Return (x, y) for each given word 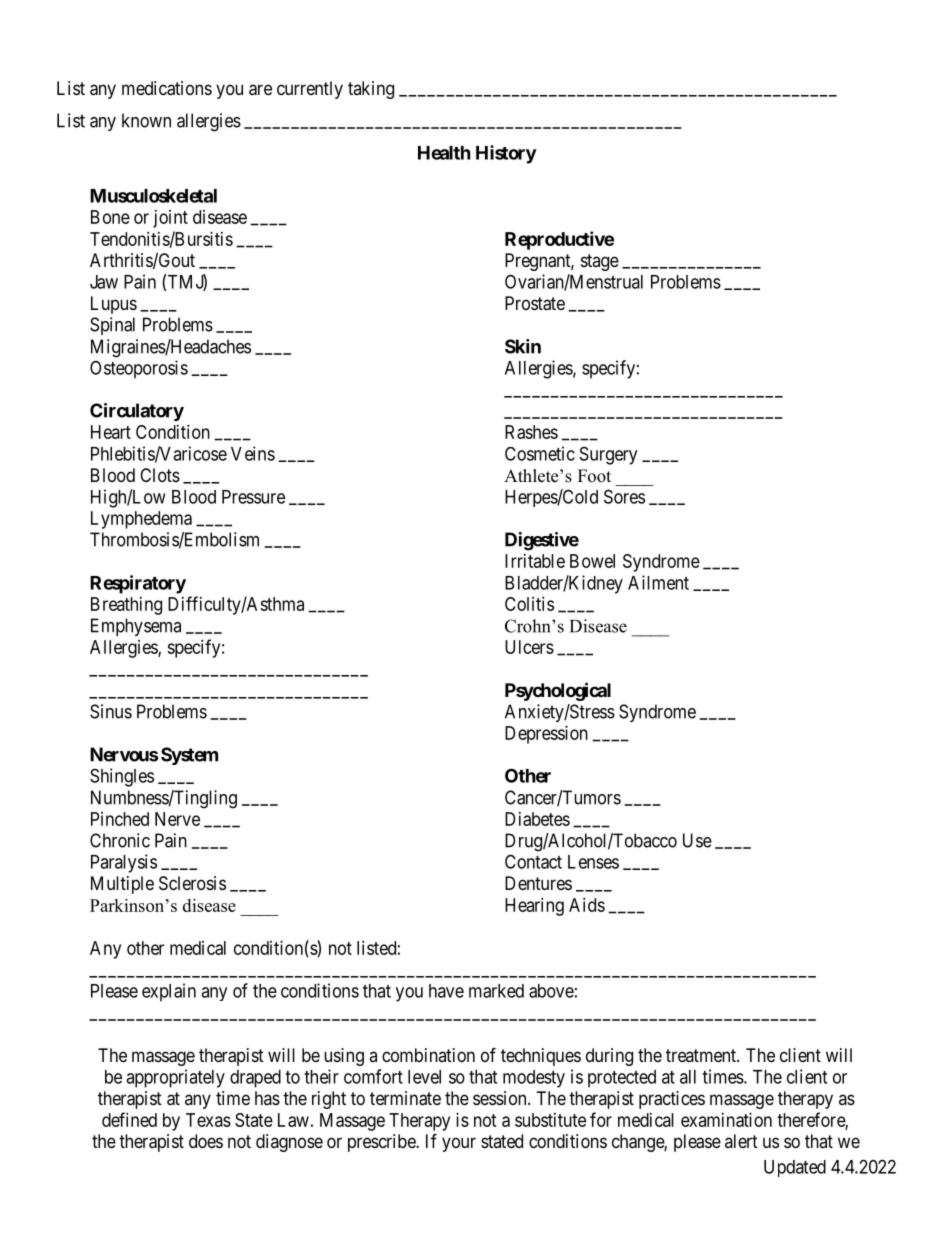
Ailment (658, 582)
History (506, 154)
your (459, 1144)
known (146, 120)
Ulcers (529, 647)
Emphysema (136, 627)
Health (444, 153)
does (206, 1141)
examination (726, 1120)
